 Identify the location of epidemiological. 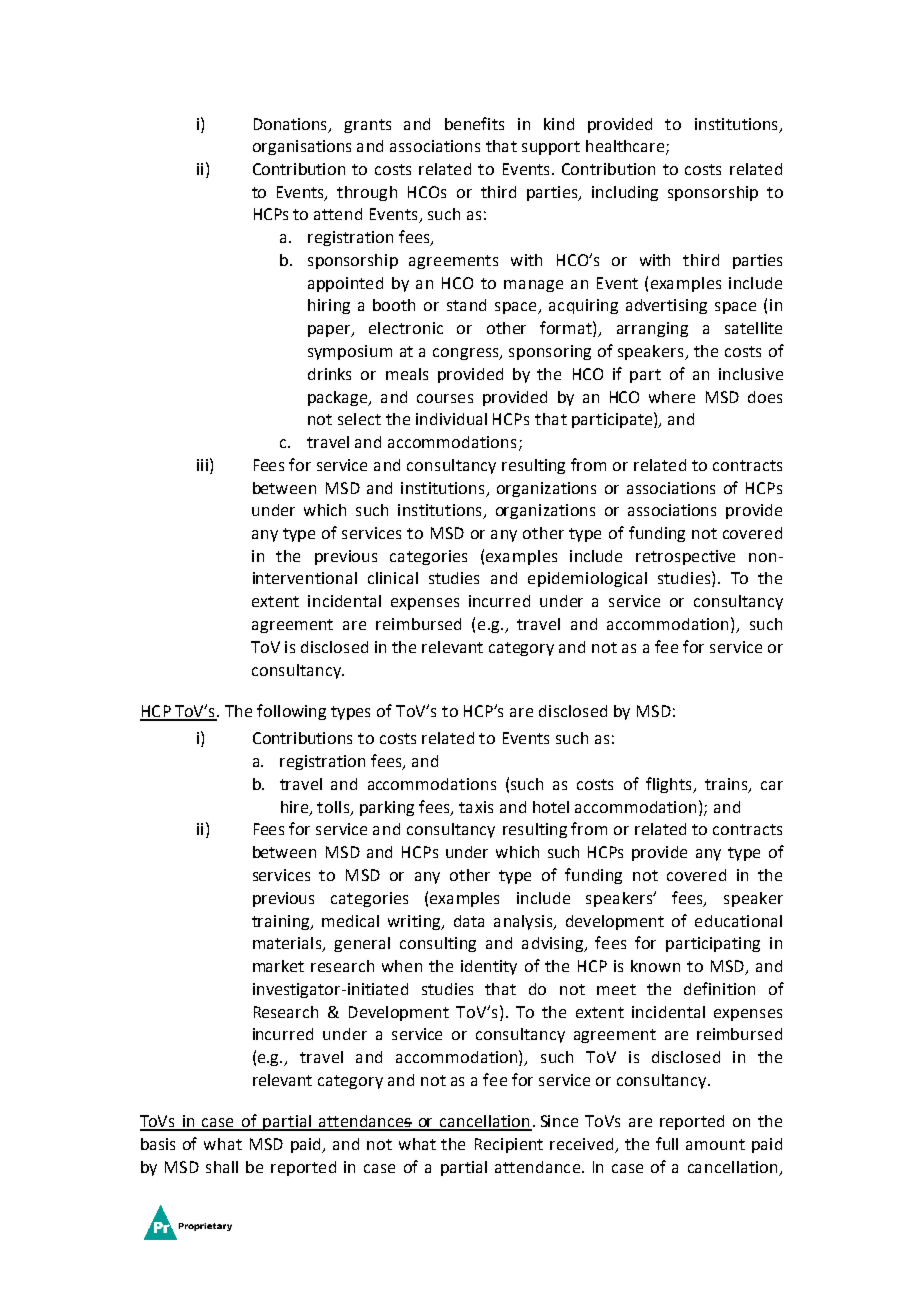
(587, 579).
